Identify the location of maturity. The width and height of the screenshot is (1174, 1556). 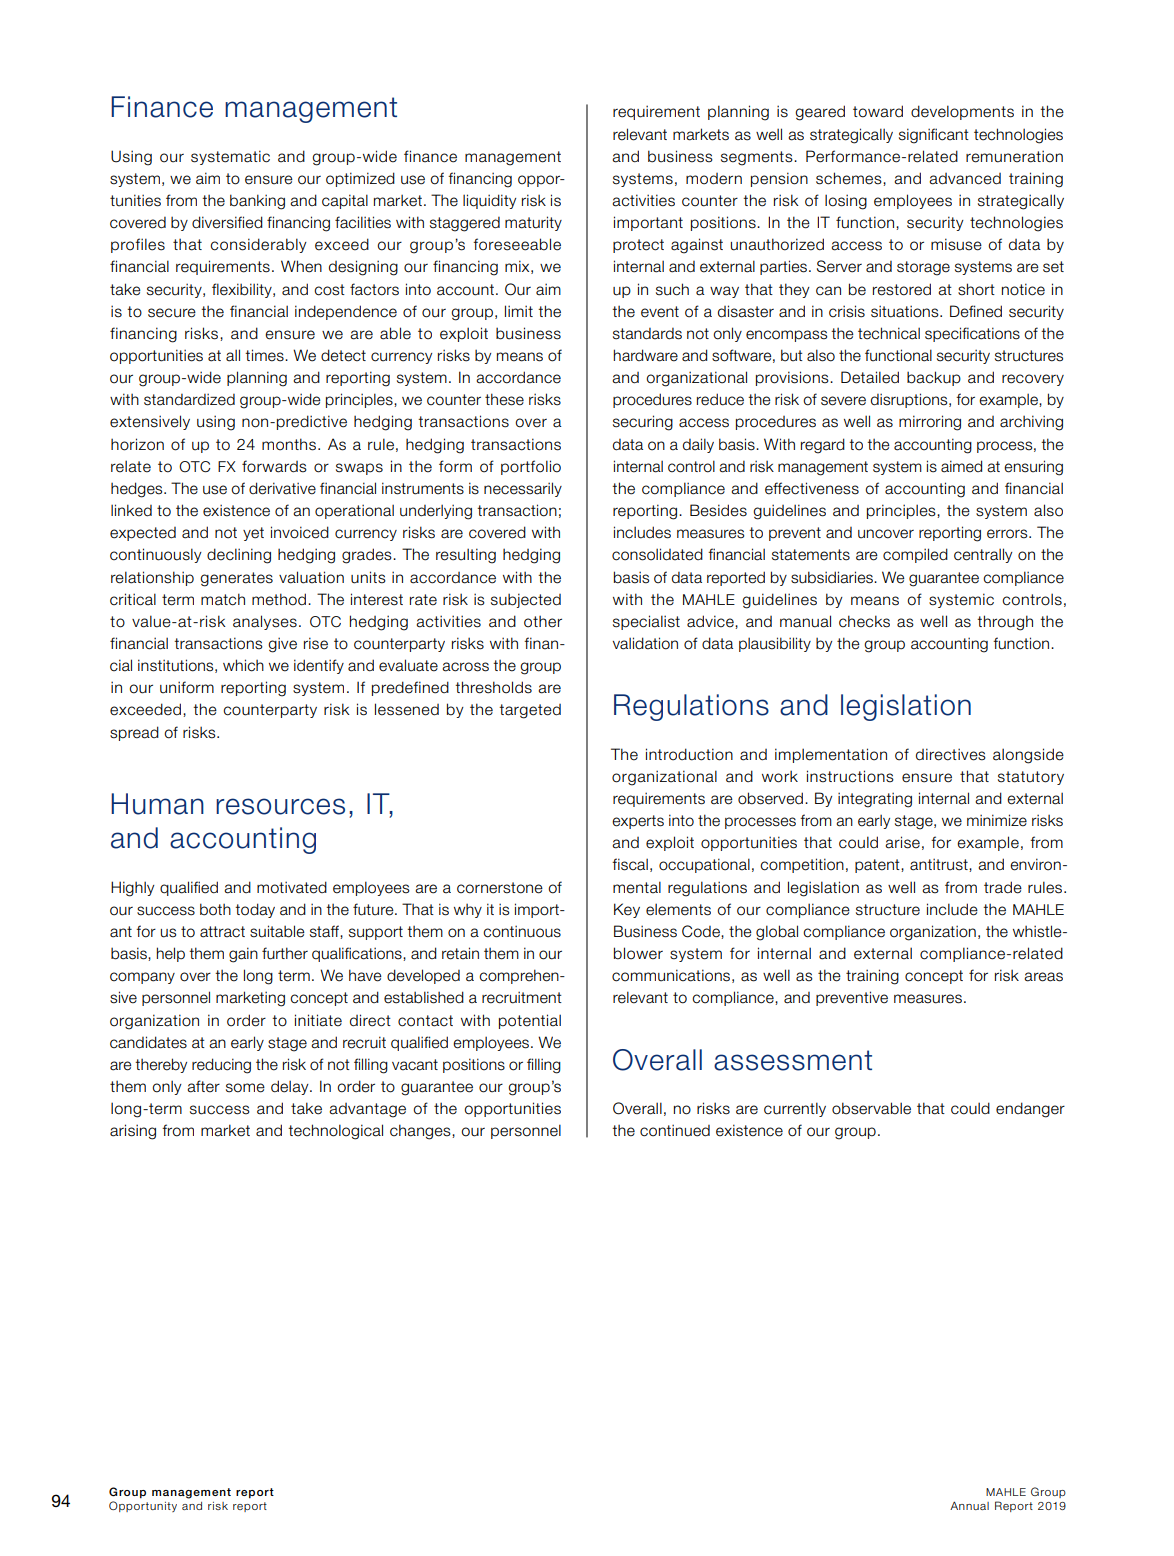
(533, 223).
